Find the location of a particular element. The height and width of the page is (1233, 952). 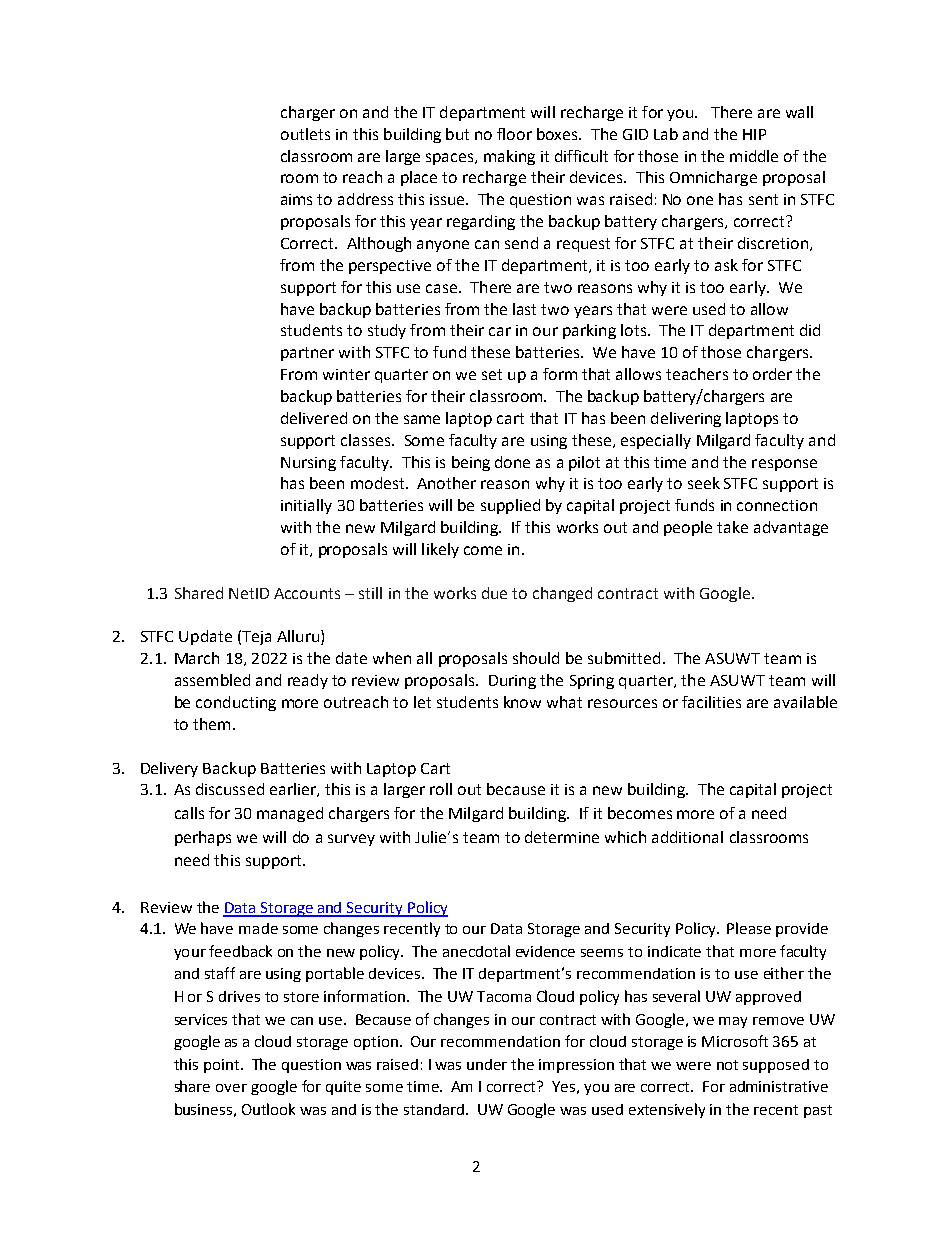

administrative is located at coordinates (779, 1086).
